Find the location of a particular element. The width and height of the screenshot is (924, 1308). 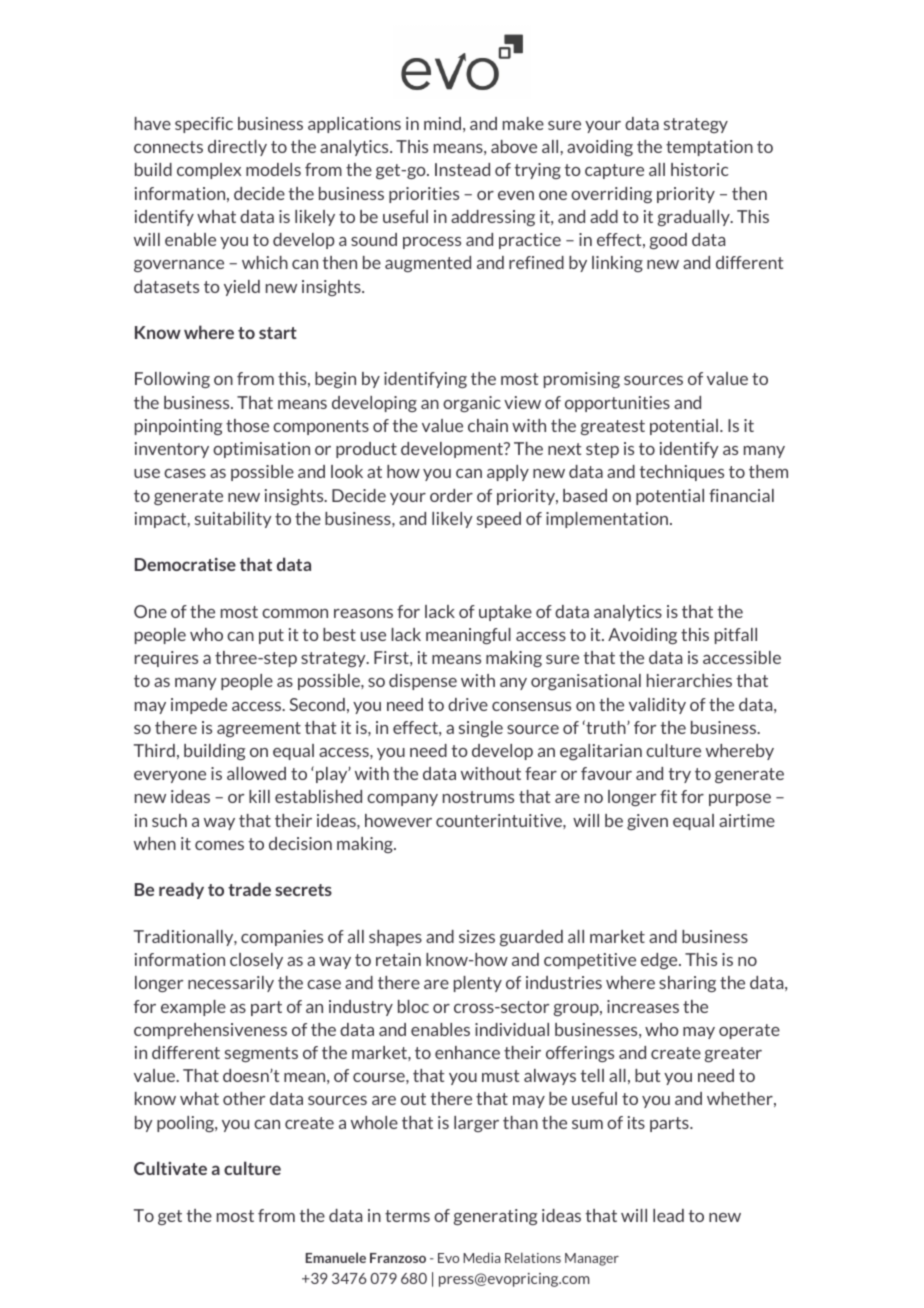

necessarily is located at coordinates (231, 984).
